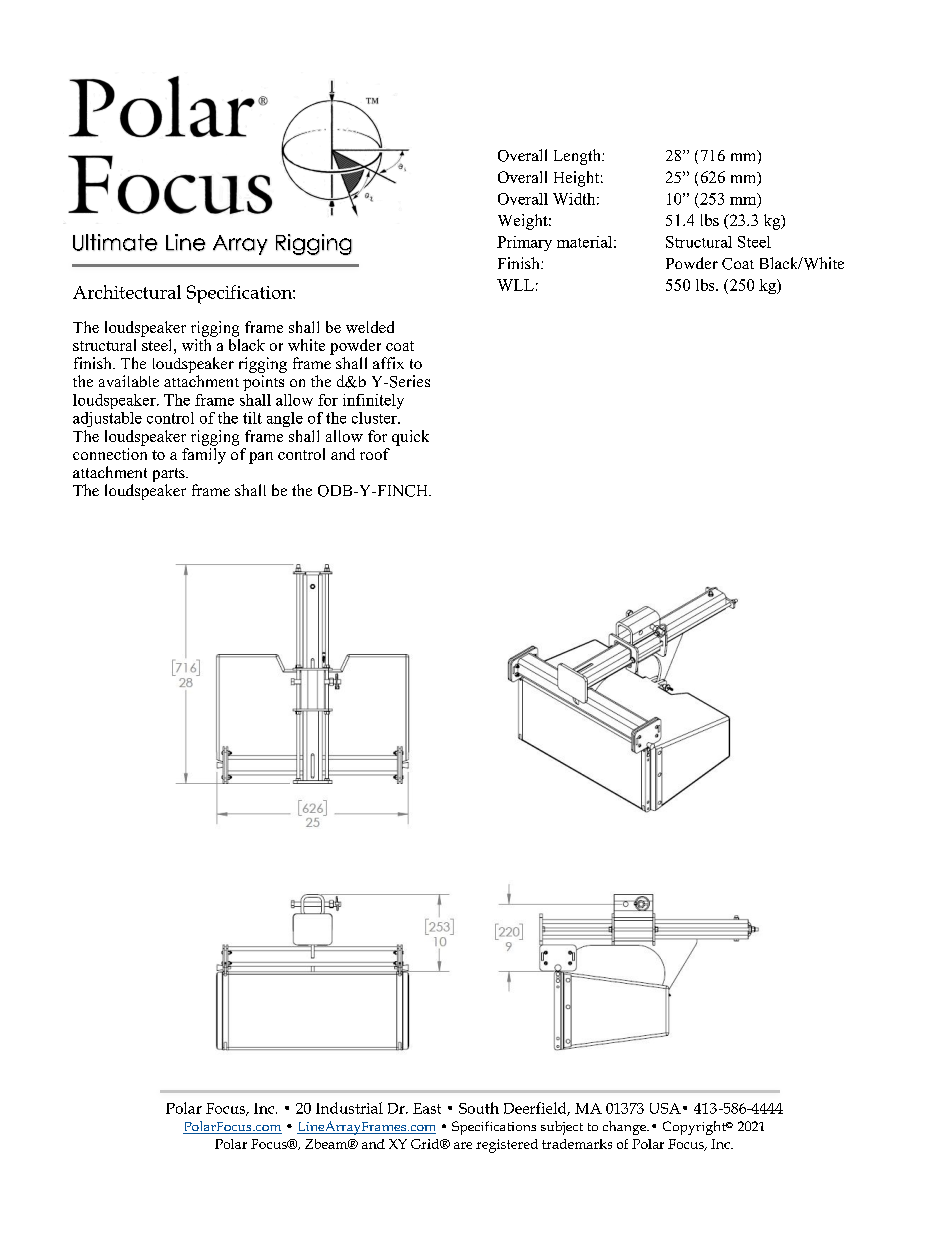 This screenshot has width=952, height=1233. I want to click on roof, so click(375, 454).
